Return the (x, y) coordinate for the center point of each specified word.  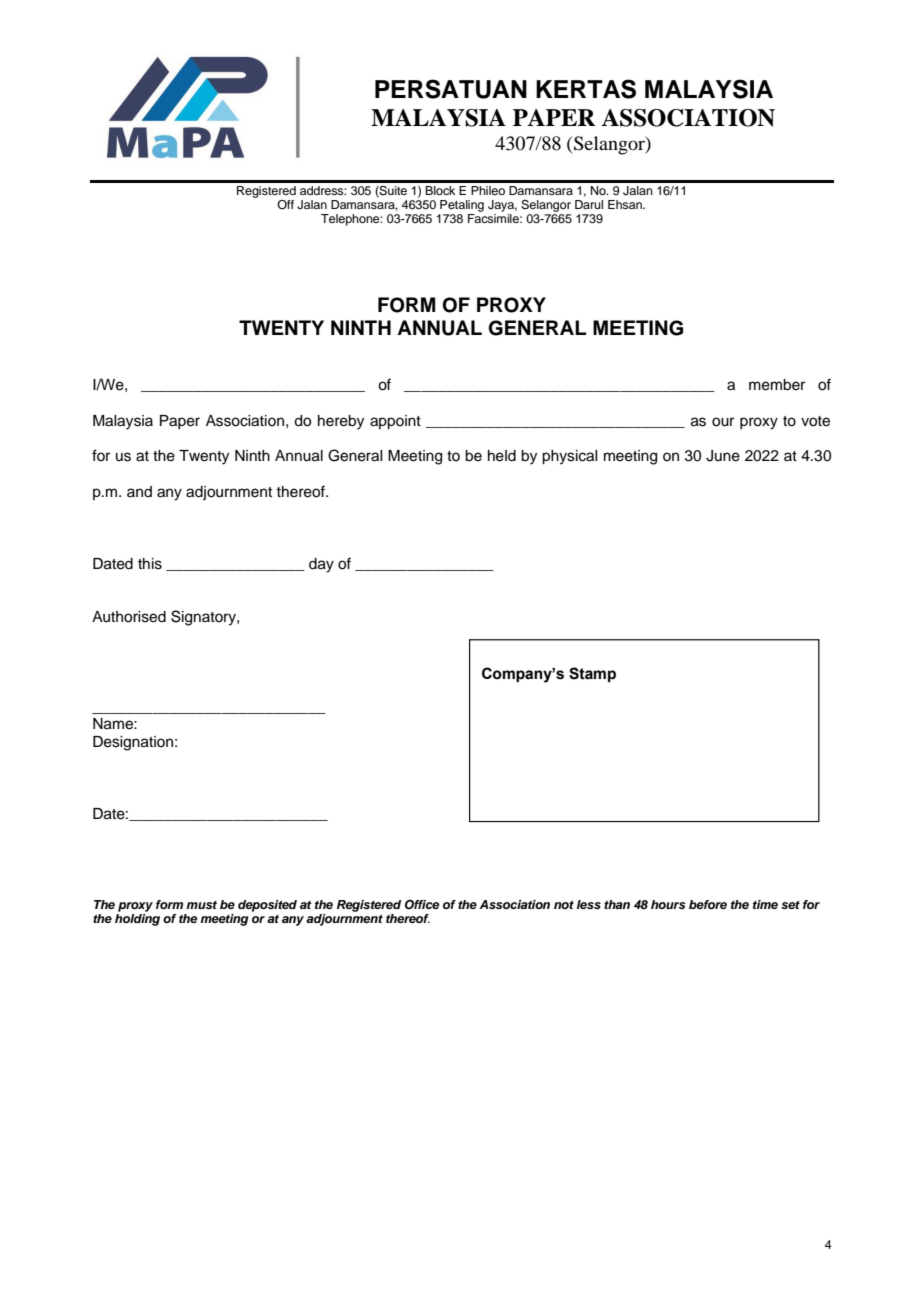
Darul (589, 204)
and (139, 491)
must (201, 905)
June (723, 456)
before (708, 904)
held (502, 456)
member (777, 385)
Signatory (204, 618)
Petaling (462, 206)
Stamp (592, 674)
